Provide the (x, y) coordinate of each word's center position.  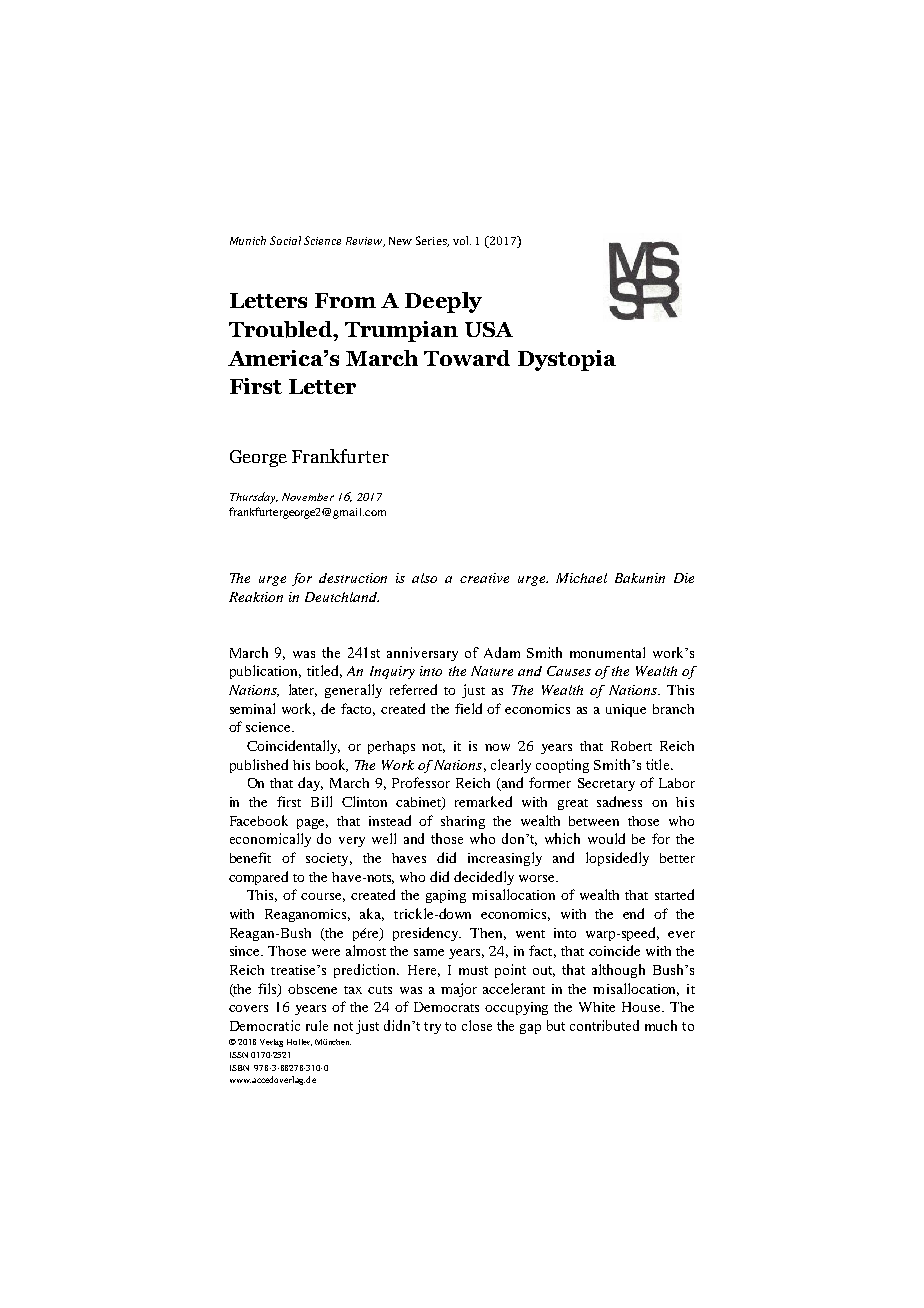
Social (285, 240)
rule (317, 1025)
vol (462, 240)
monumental (607, 652)
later (303, 690)
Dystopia (567, 360)
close (477, 1025)
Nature (492, 671)
